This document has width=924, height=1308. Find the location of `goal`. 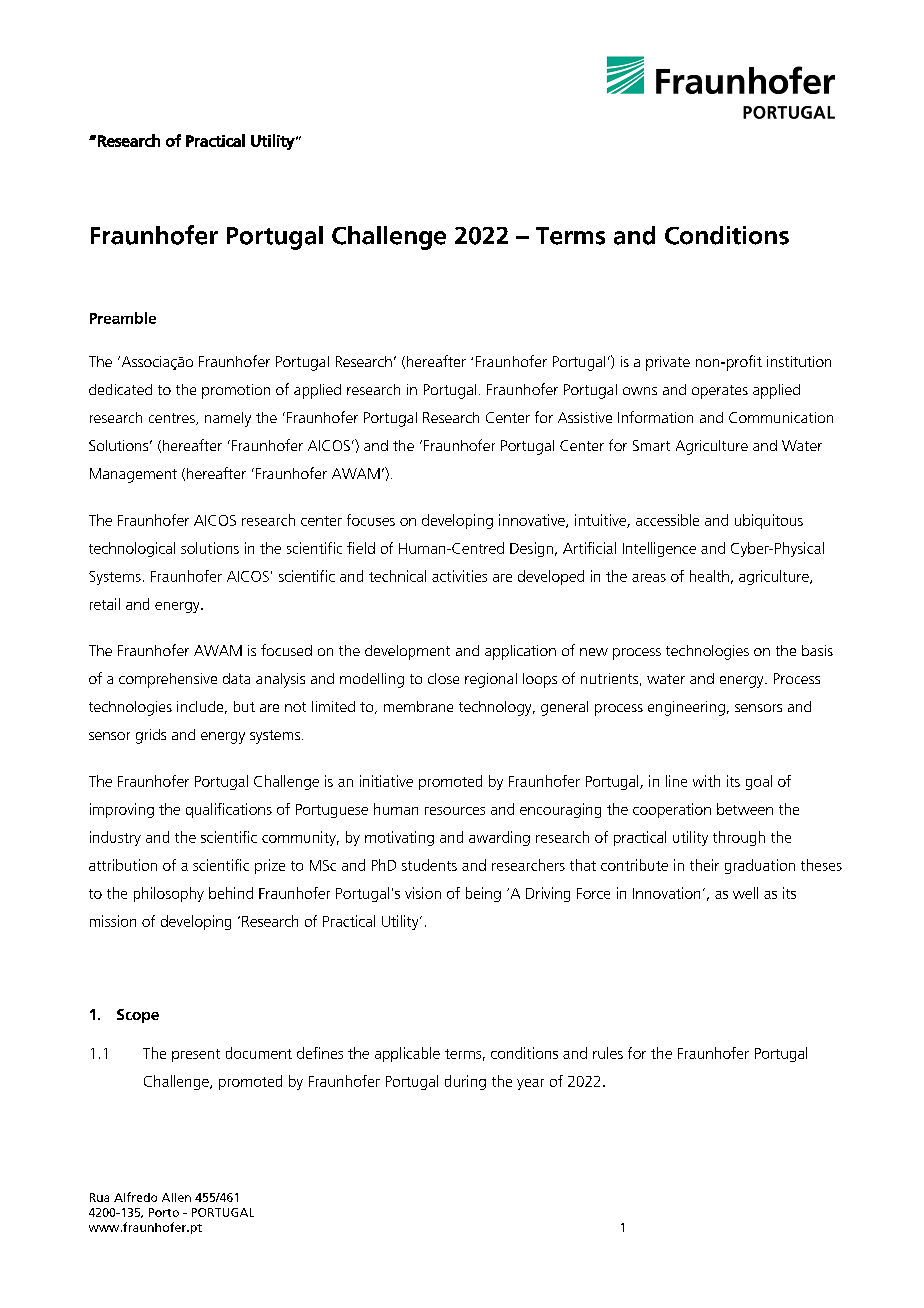

goal is located at coordinates (759, 782).
